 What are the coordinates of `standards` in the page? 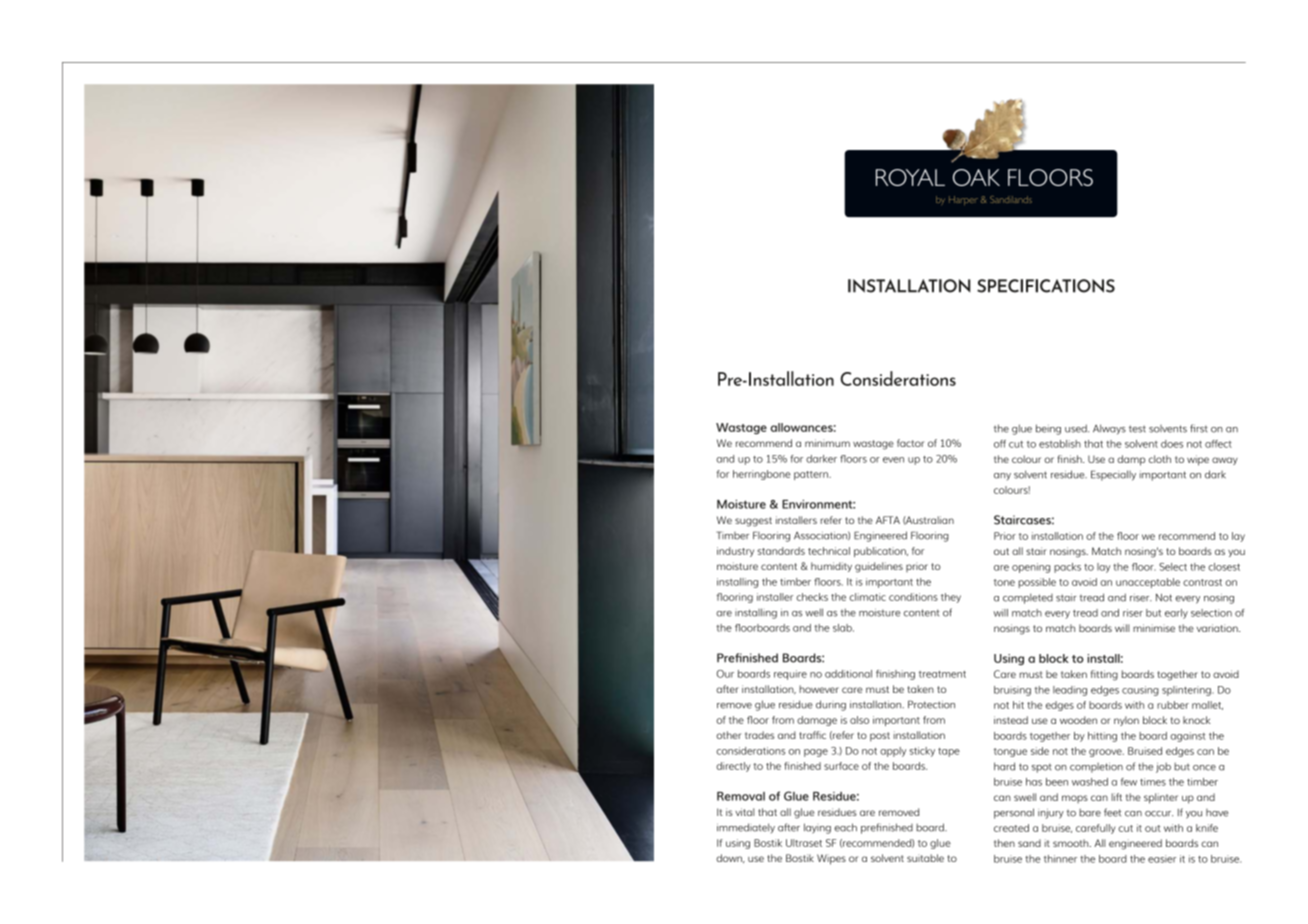 It's located at (781, 551).
